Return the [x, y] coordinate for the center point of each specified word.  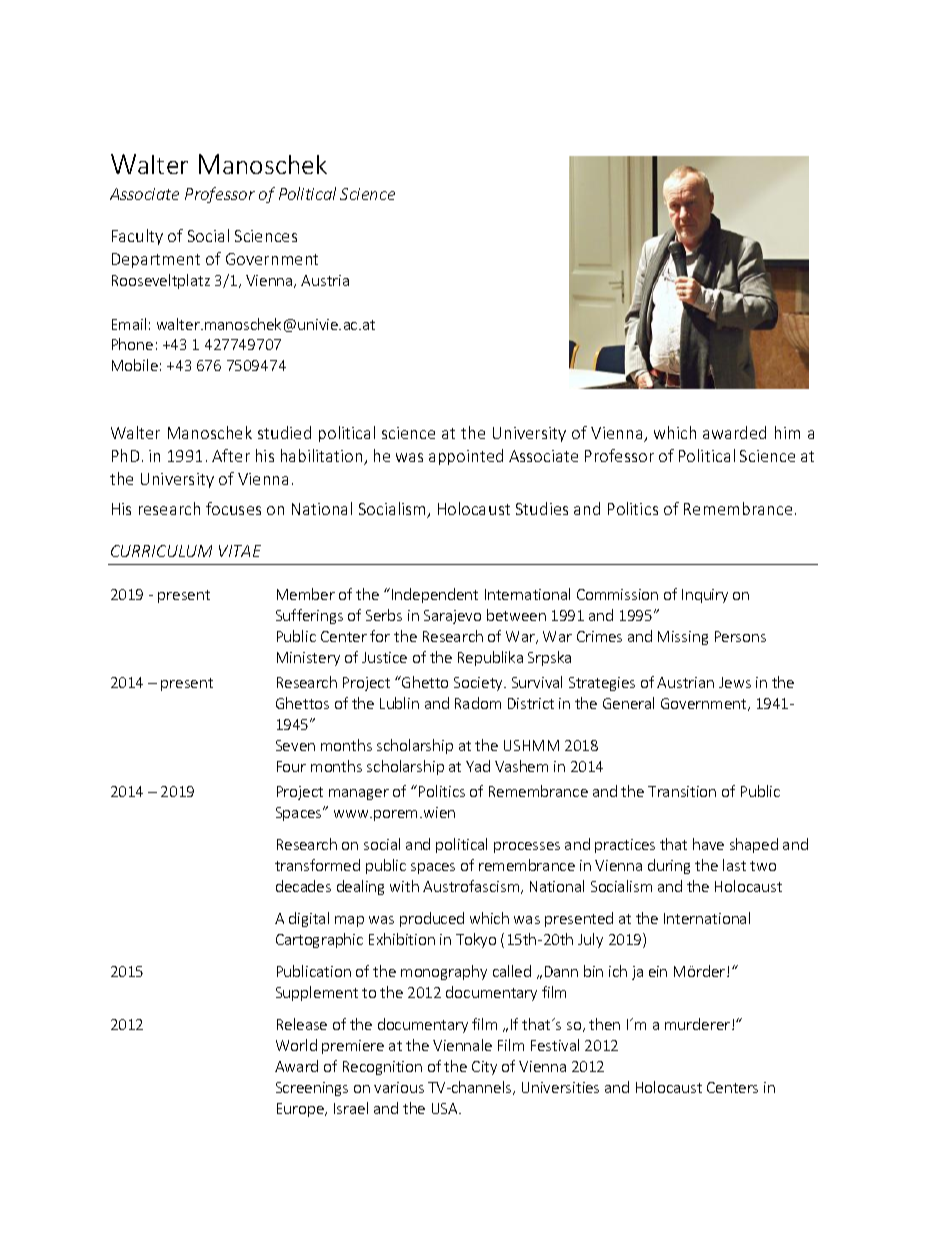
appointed [466, 457]
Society [479, 684]
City [484, 1068]
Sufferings [309, 616]
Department [156, 260]
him [787, 432]
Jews [735, 682]
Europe [301, 1110]
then [604, 1024]
